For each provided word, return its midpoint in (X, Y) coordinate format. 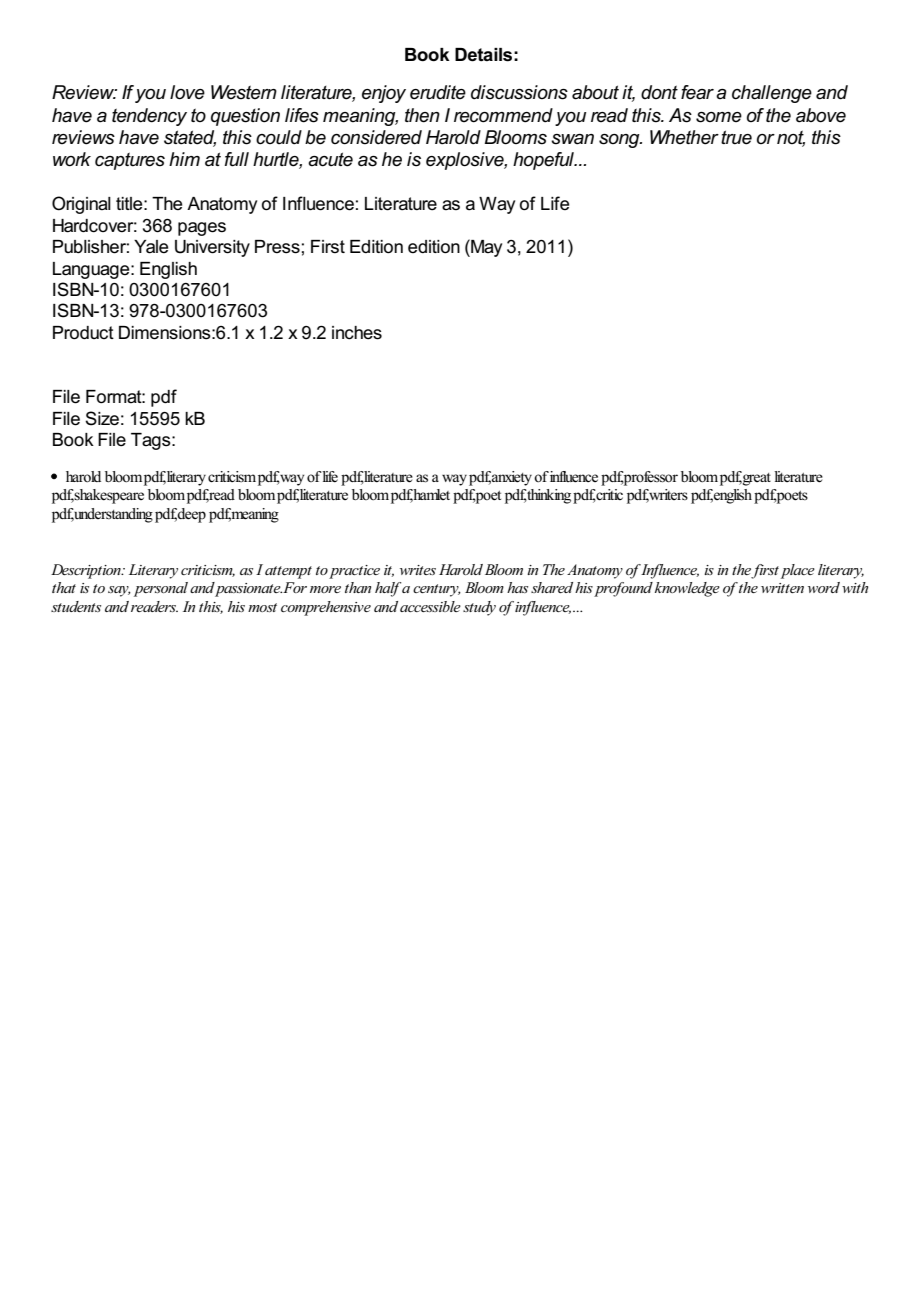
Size (102, 418)
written (782, 588)
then (422, 115)
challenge (772, 94)
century (437, 590)
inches (357, 333)
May (485, 248)
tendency (149, 117)
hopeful (545, 161)
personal (161, 589)
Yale (151, 247)
